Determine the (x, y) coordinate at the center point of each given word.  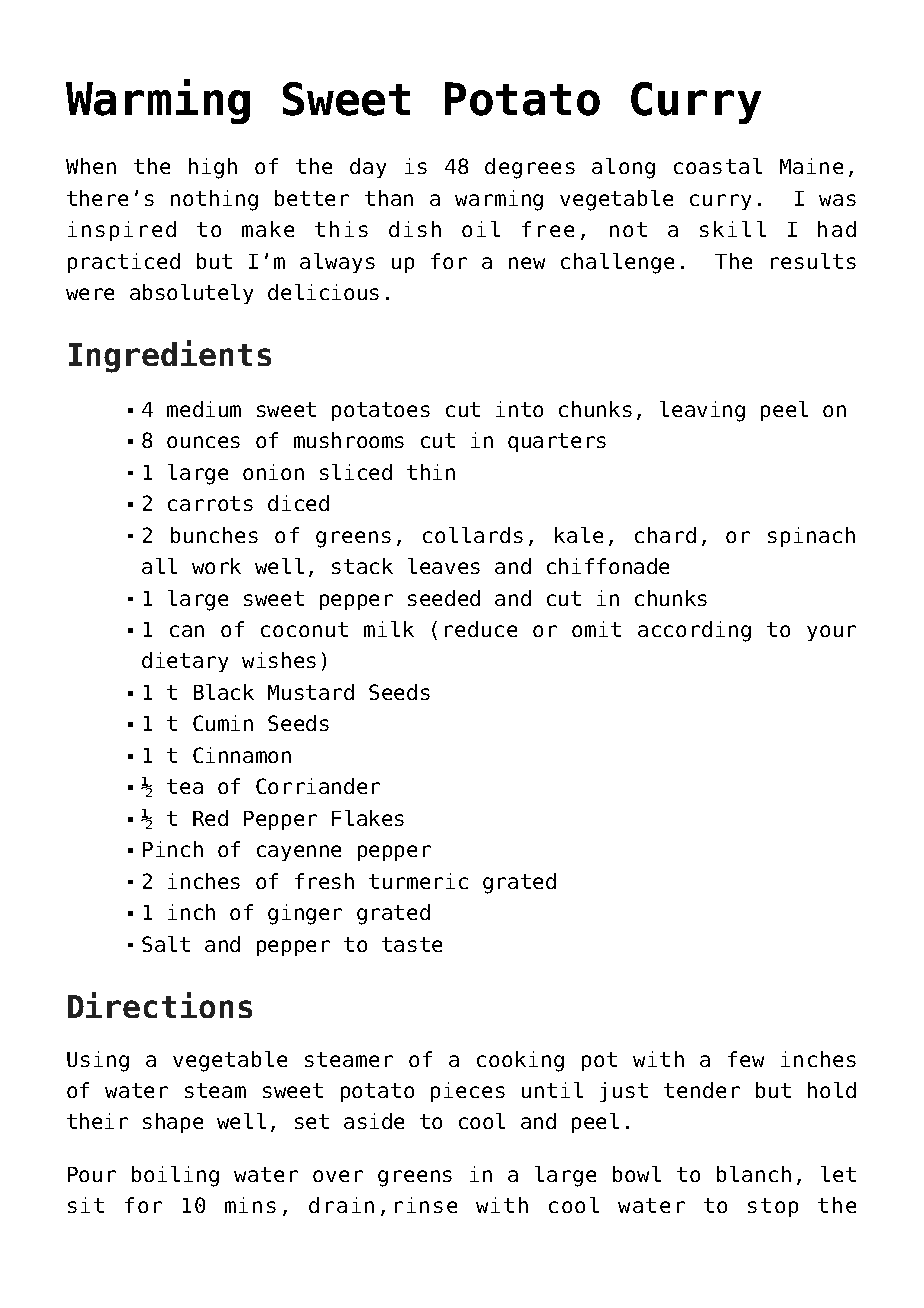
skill (733, 229)
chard (665, 535)
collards (473, 535)
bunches (214, 535)
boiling (175, 1176)
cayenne (299, 853)
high (213, 168)
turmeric (418, 881)
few (746, 1059)
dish (415, 229)
